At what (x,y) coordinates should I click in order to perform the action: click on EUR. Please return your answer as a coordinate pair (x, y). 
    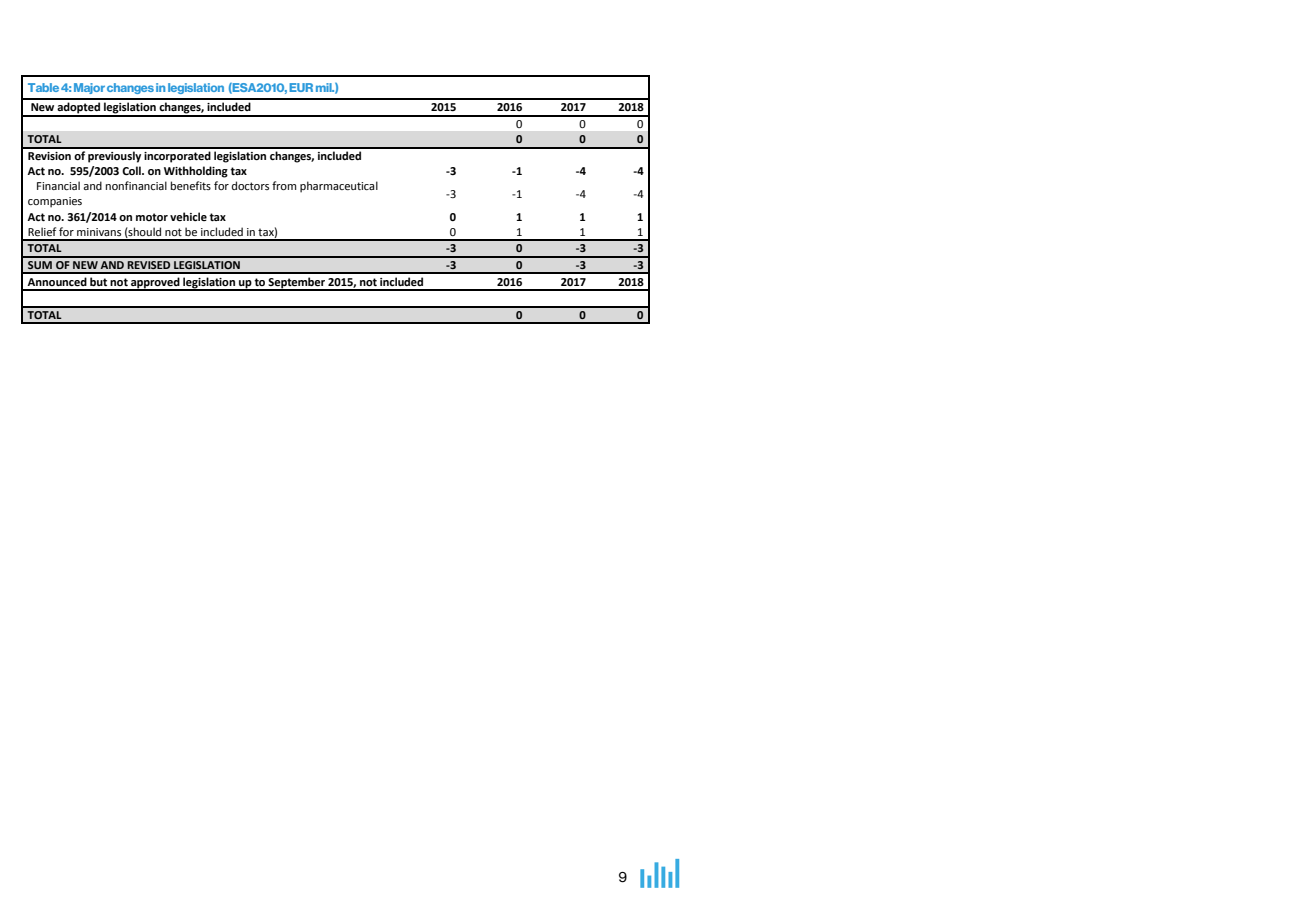
    Looking at the image, I should click on (301, 87).
